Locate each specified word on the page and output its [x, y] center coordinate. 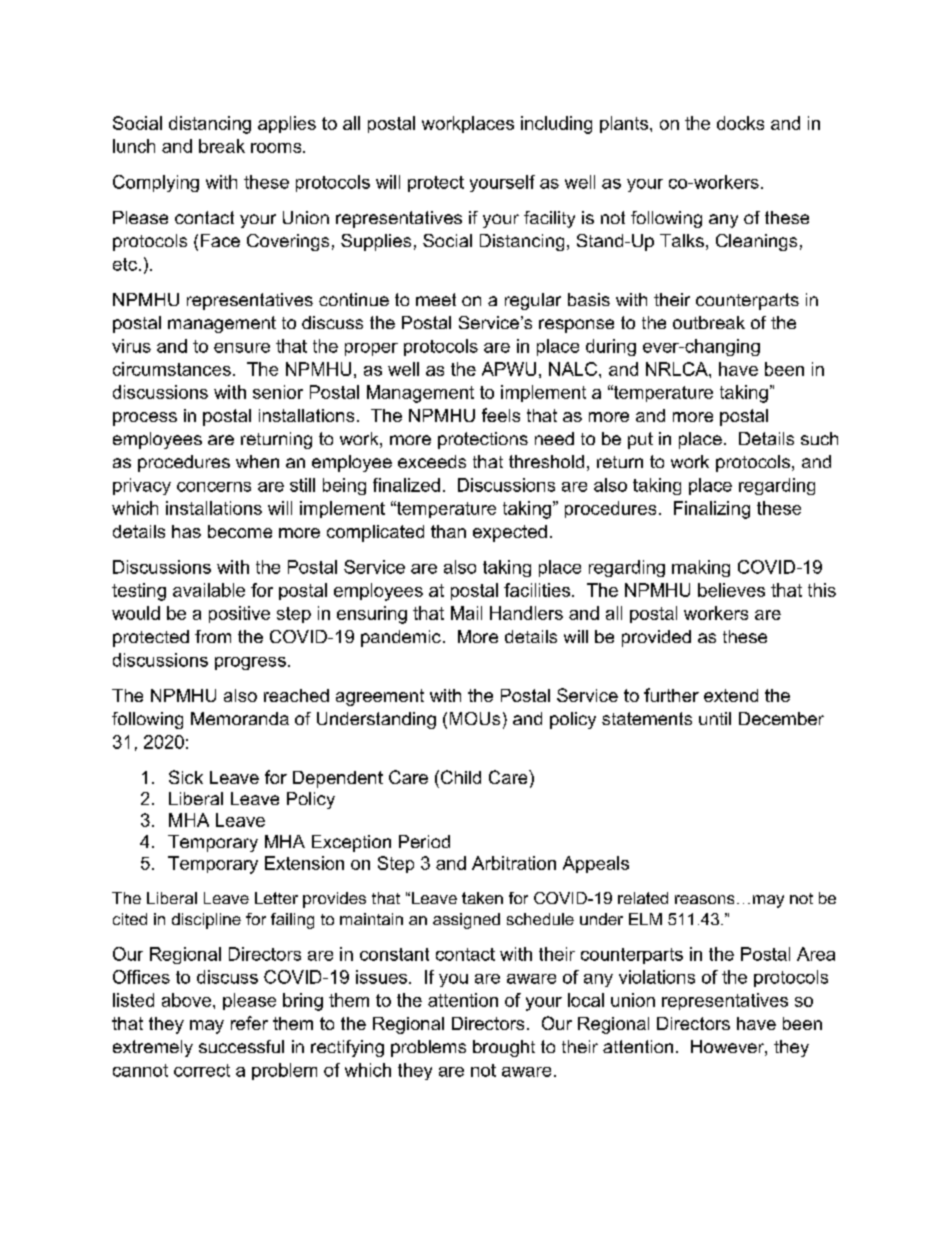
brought [504, 1048]
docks [740, 123]
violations [657, 977]
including [556, 125]
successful [241, 1046]
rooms [277, 148]
